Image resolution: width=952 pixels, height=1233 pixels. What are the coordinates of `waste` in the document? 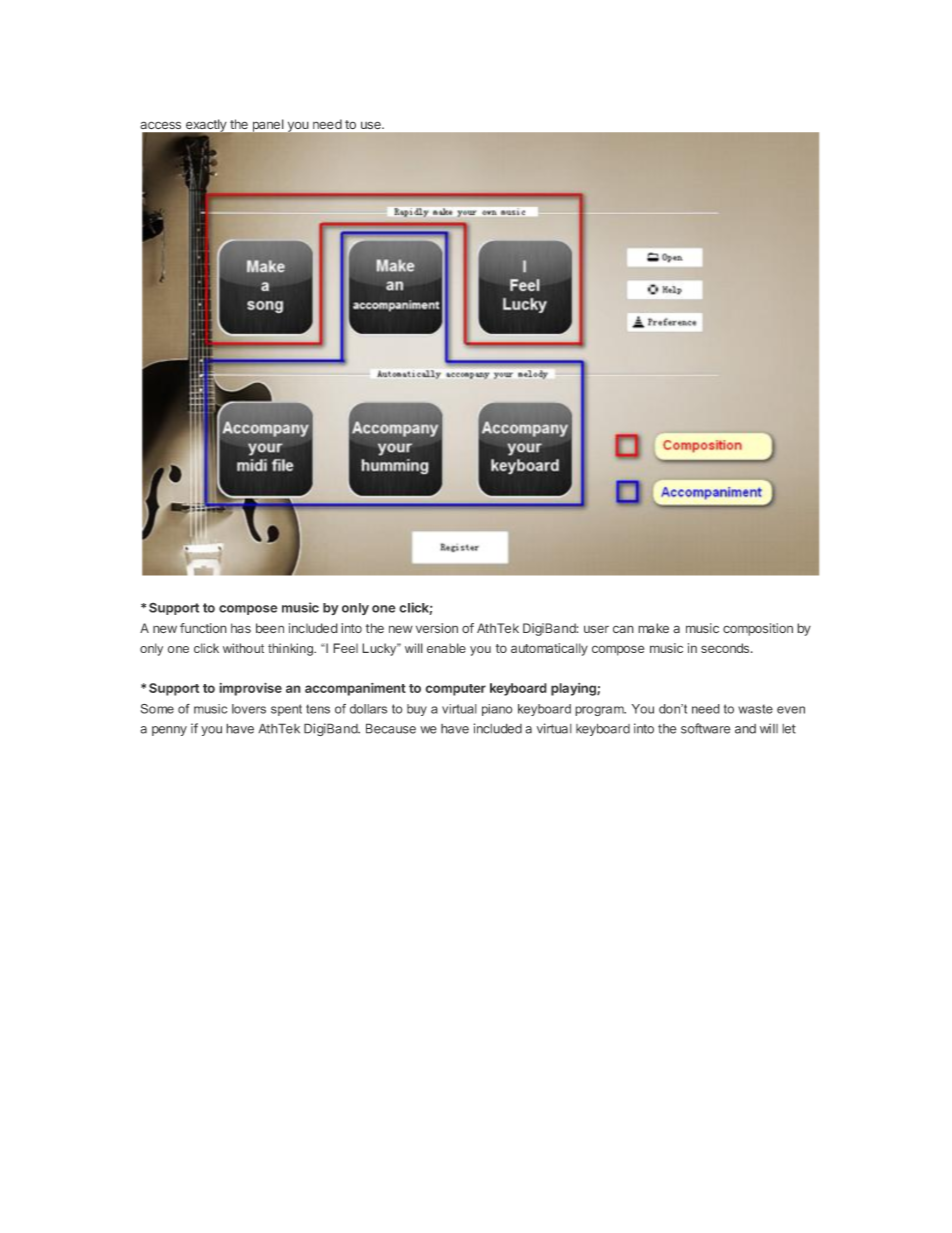 It's located at (755, 709).
